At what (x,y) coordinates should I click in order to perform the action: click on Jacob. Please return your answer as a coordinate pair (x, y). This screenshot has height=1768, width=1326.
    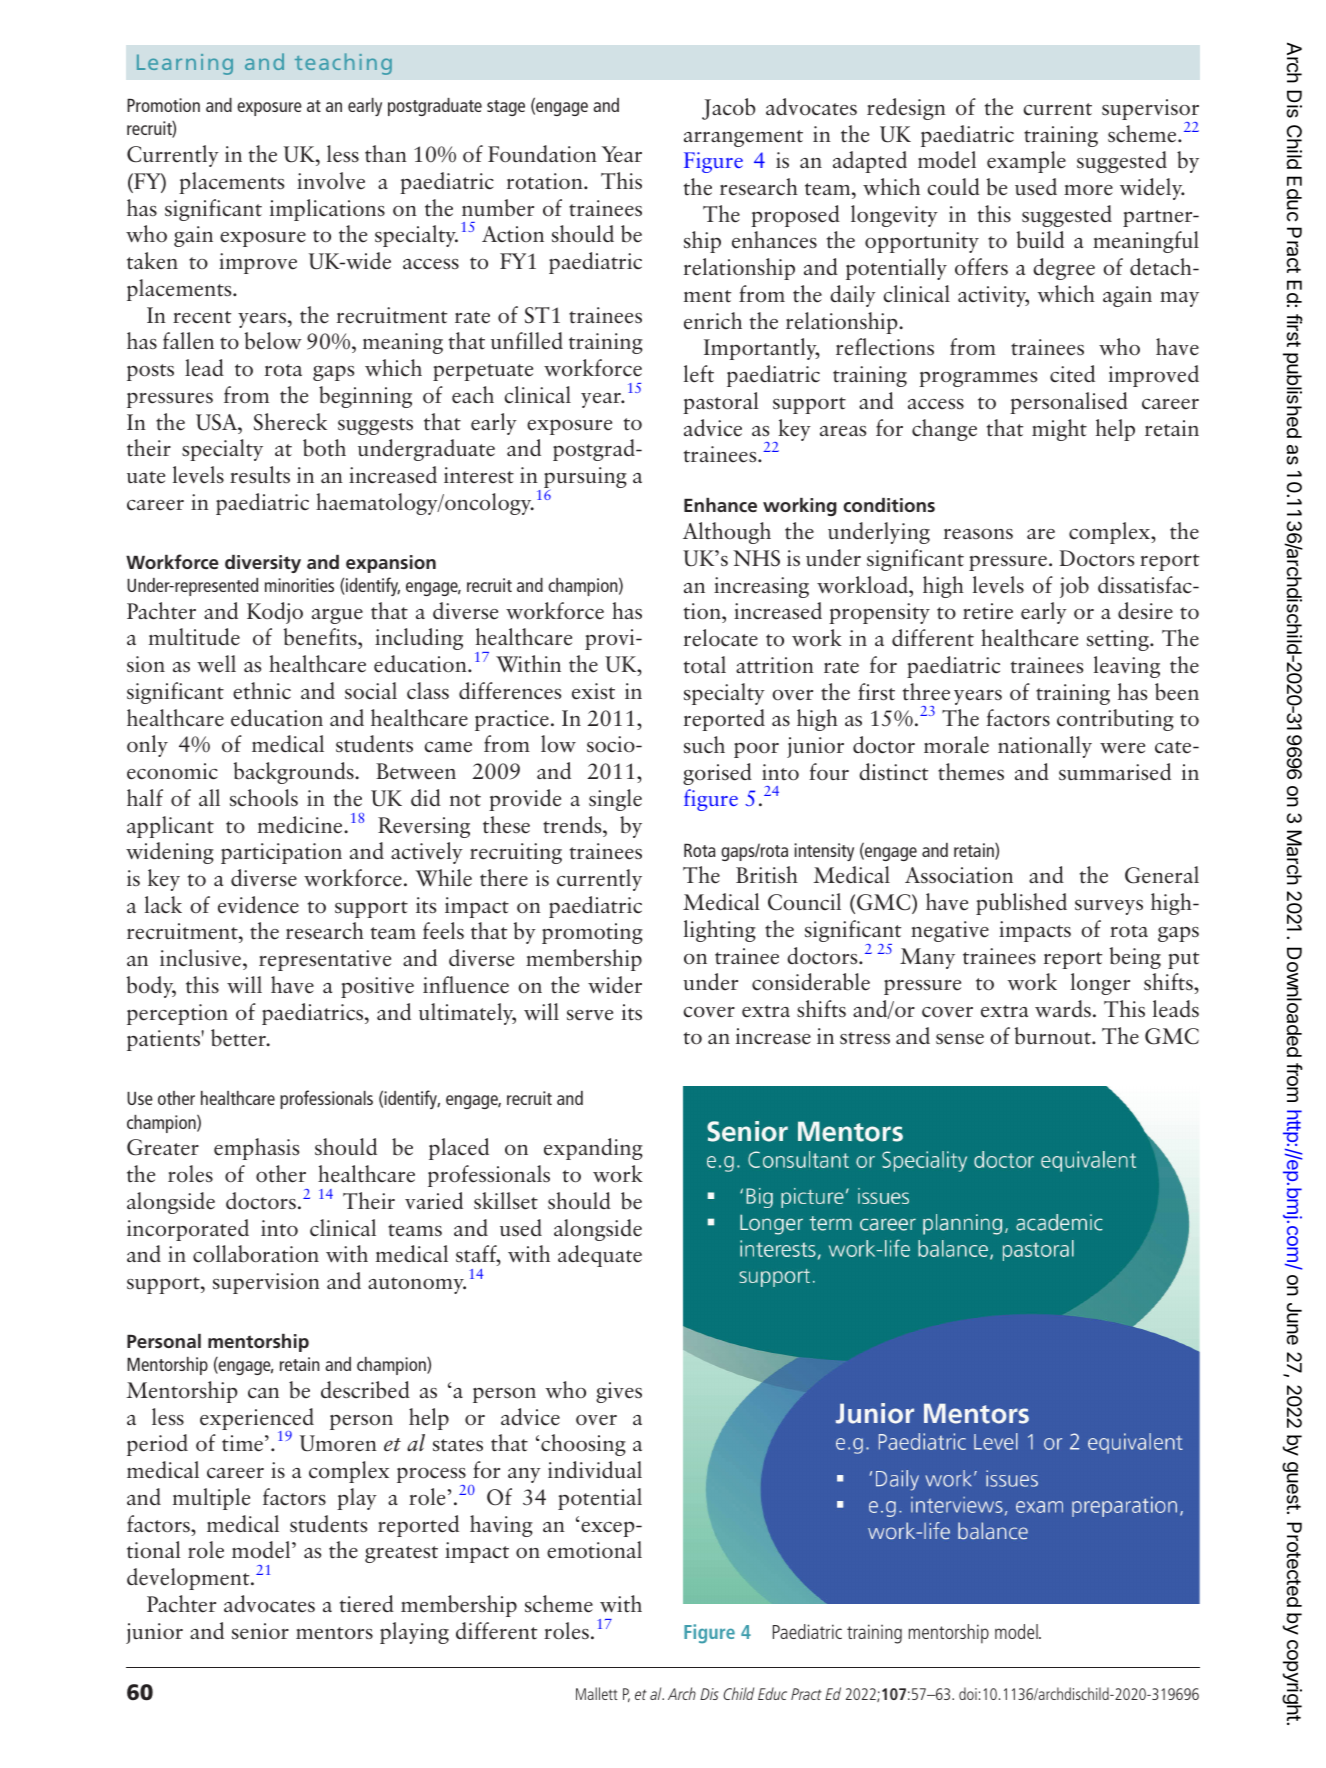
    Looking at the image, I should click on (728, 109).
